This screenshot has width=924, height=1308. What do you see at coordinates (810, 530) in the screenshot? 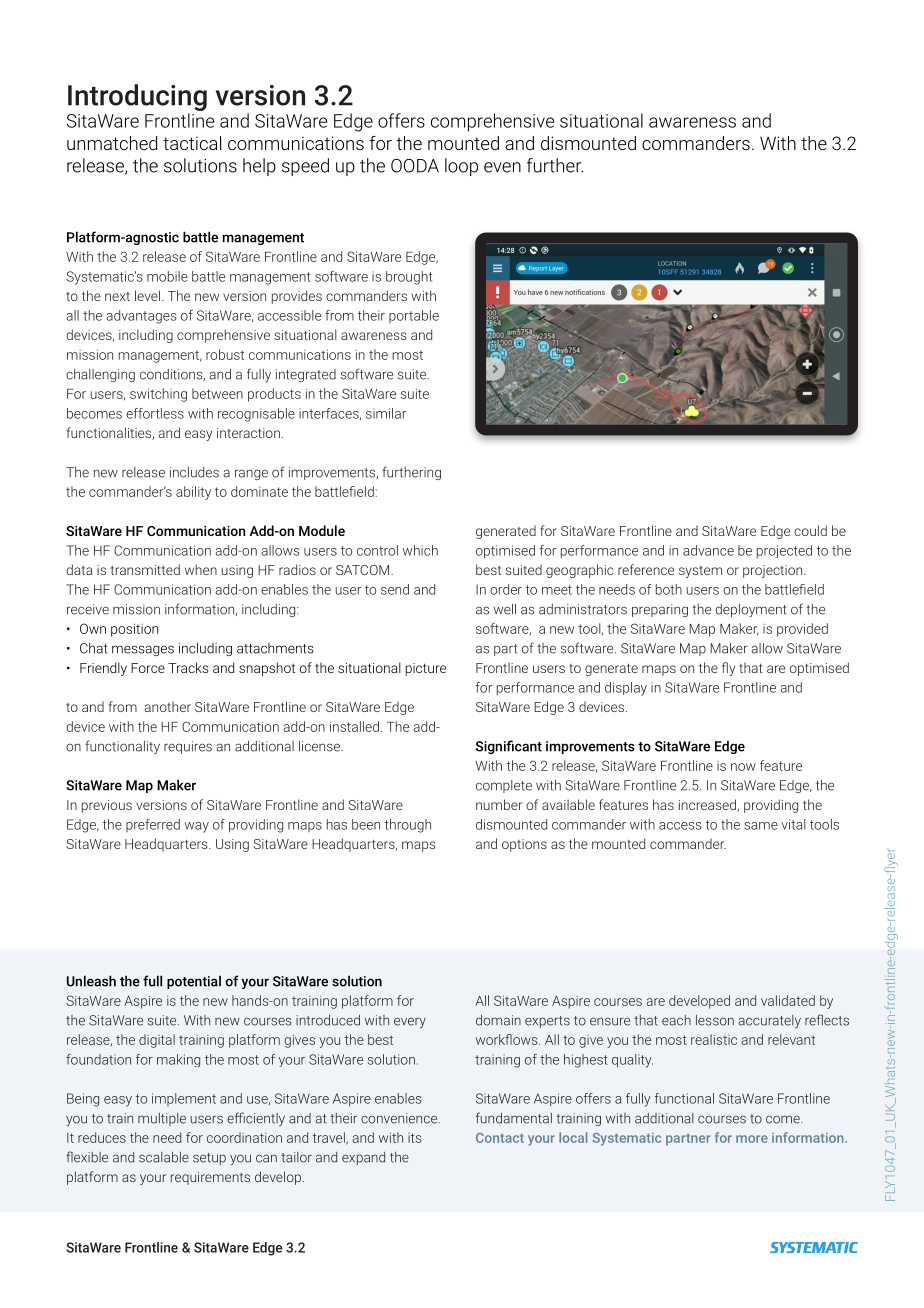
I see `could` at bounding box center [810, 530].
